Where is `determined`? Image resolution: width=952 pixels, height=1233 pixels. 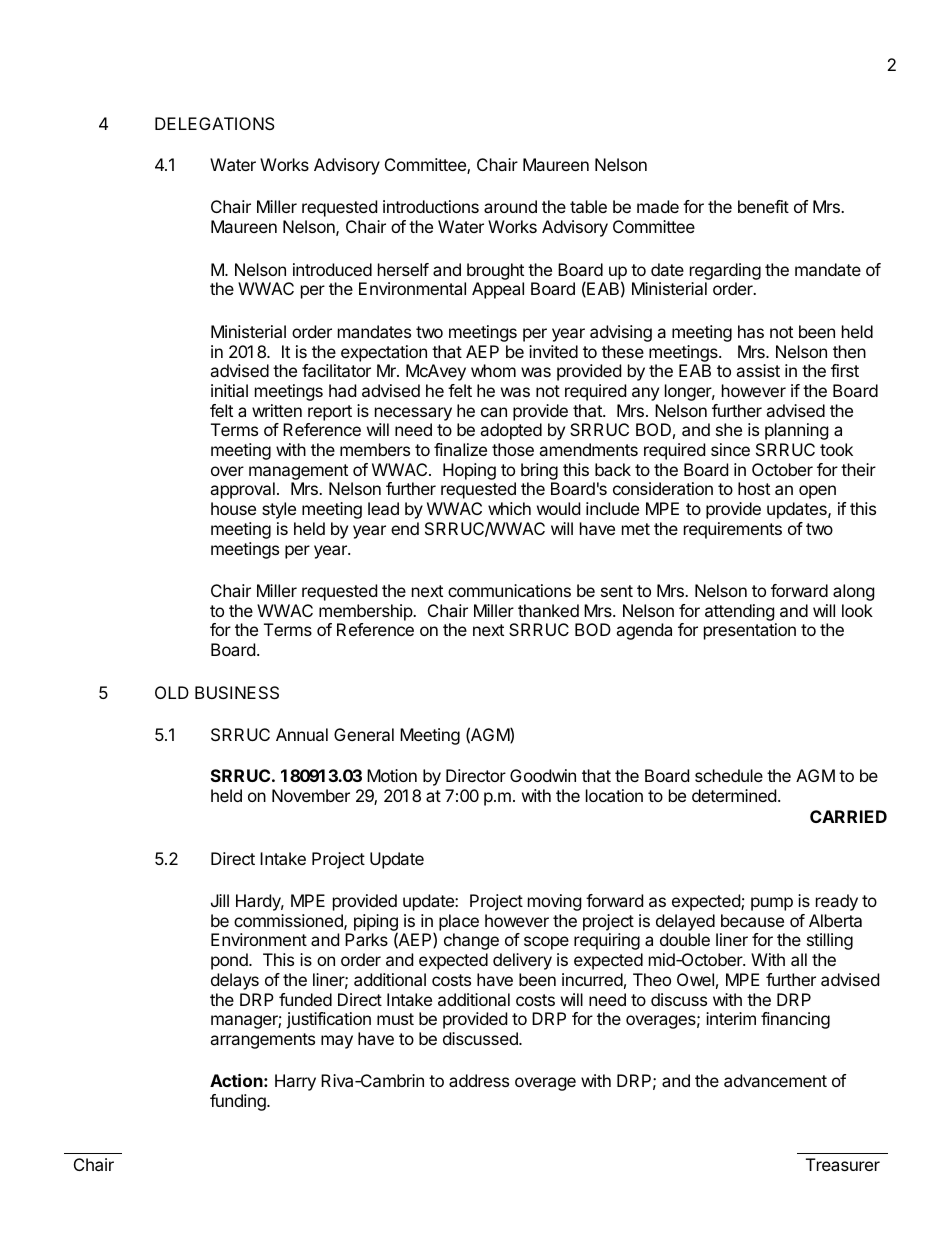 determined is located at coordinates (734, 795).
